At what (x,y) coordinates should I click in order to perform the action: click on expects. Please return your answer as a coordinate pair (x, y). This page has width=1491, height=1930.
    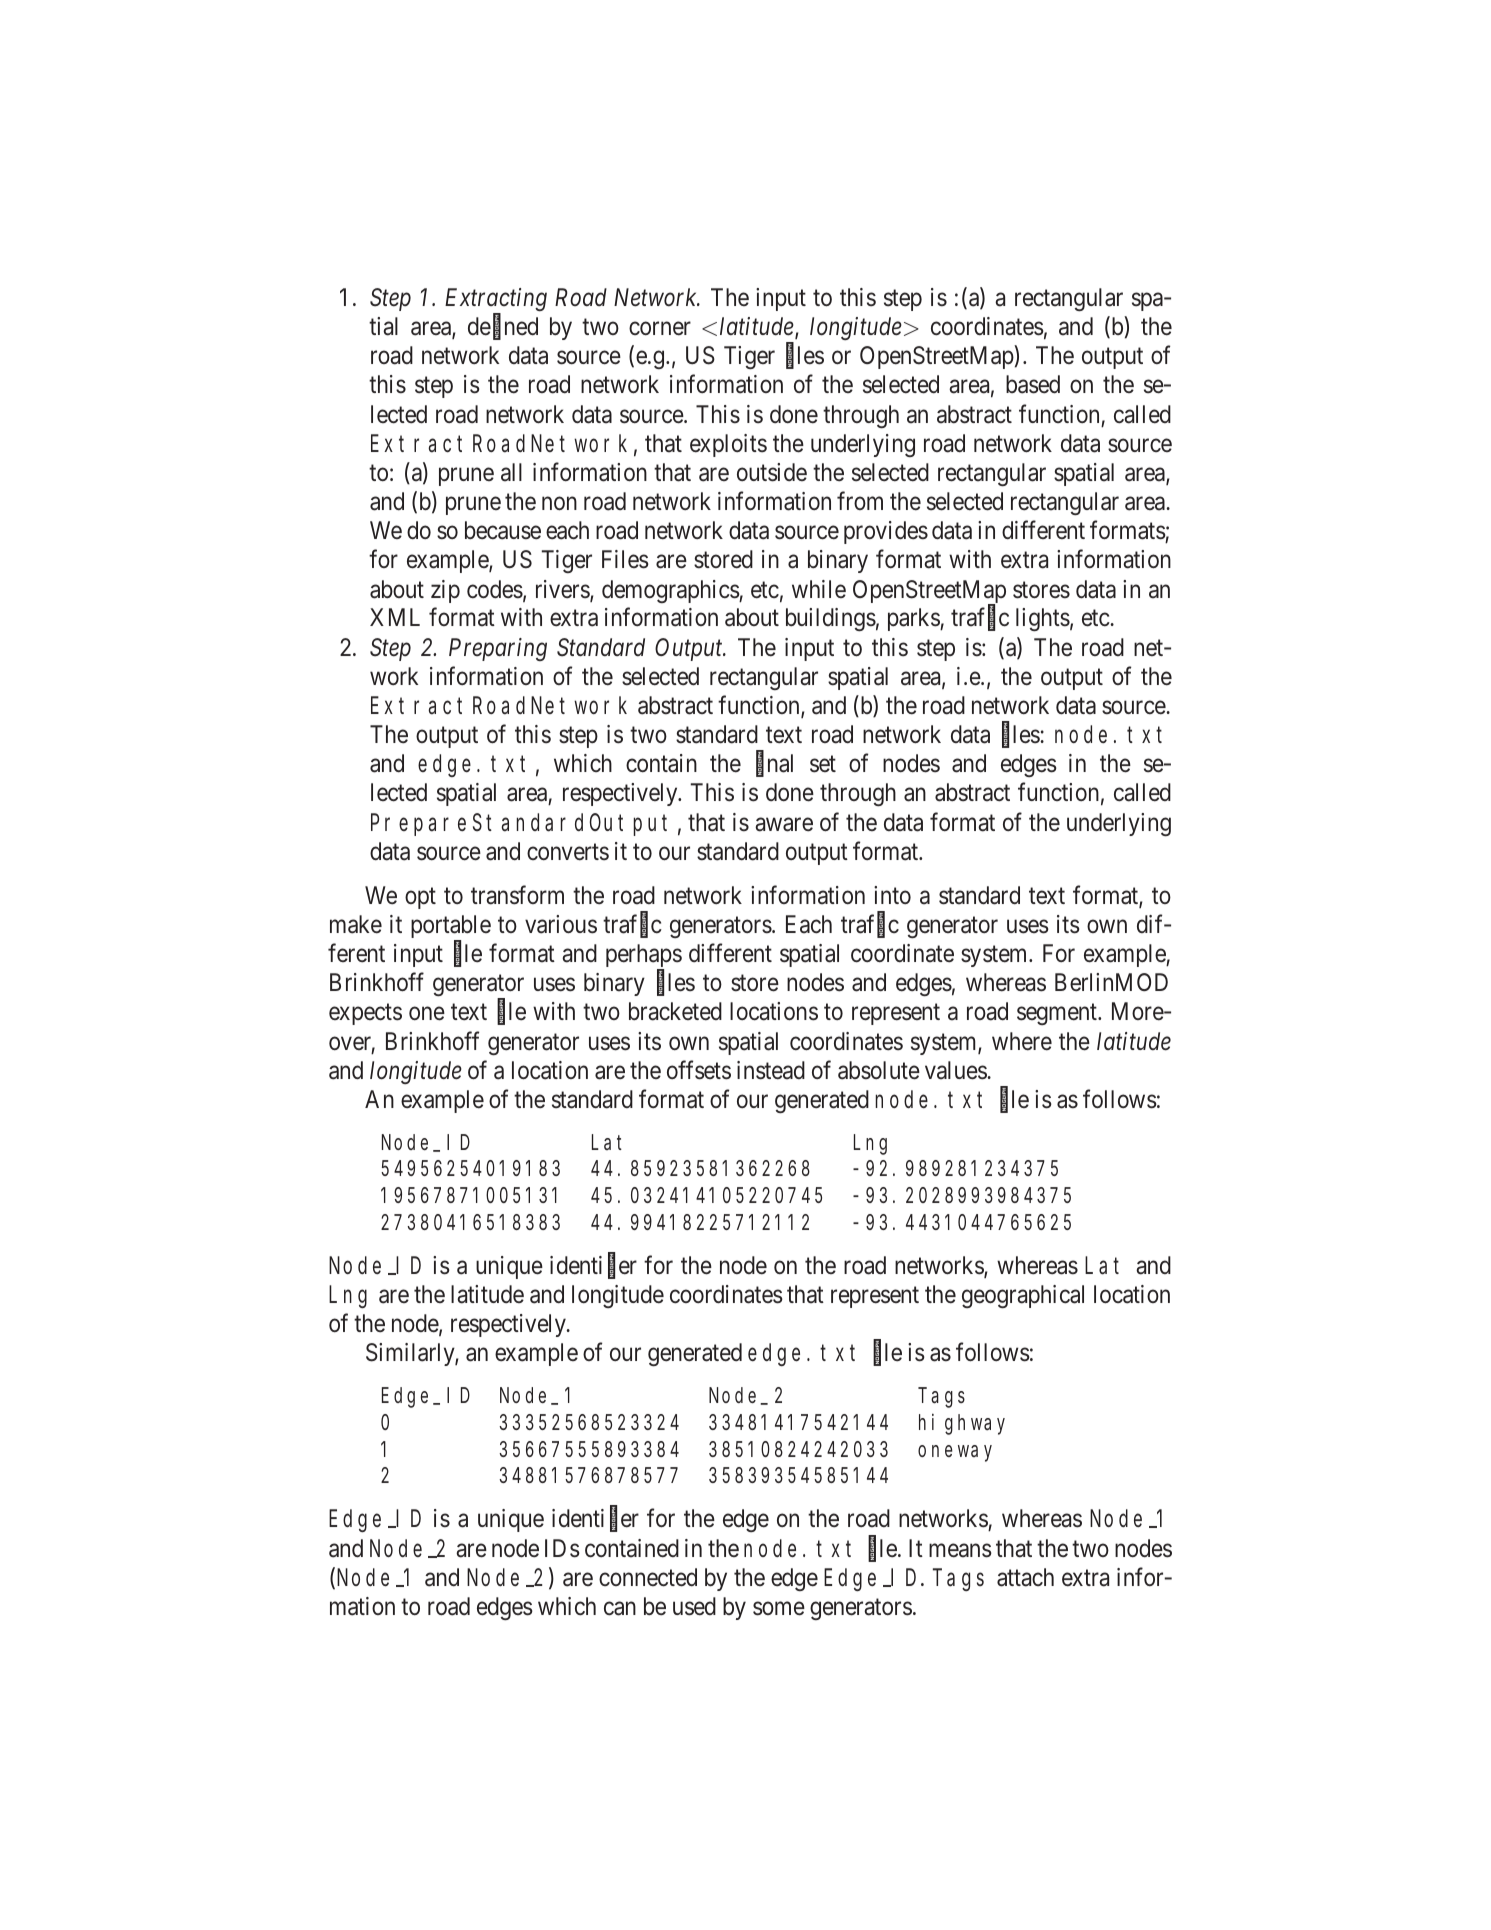
    Looking at the image, I should click on (365, 1014).
